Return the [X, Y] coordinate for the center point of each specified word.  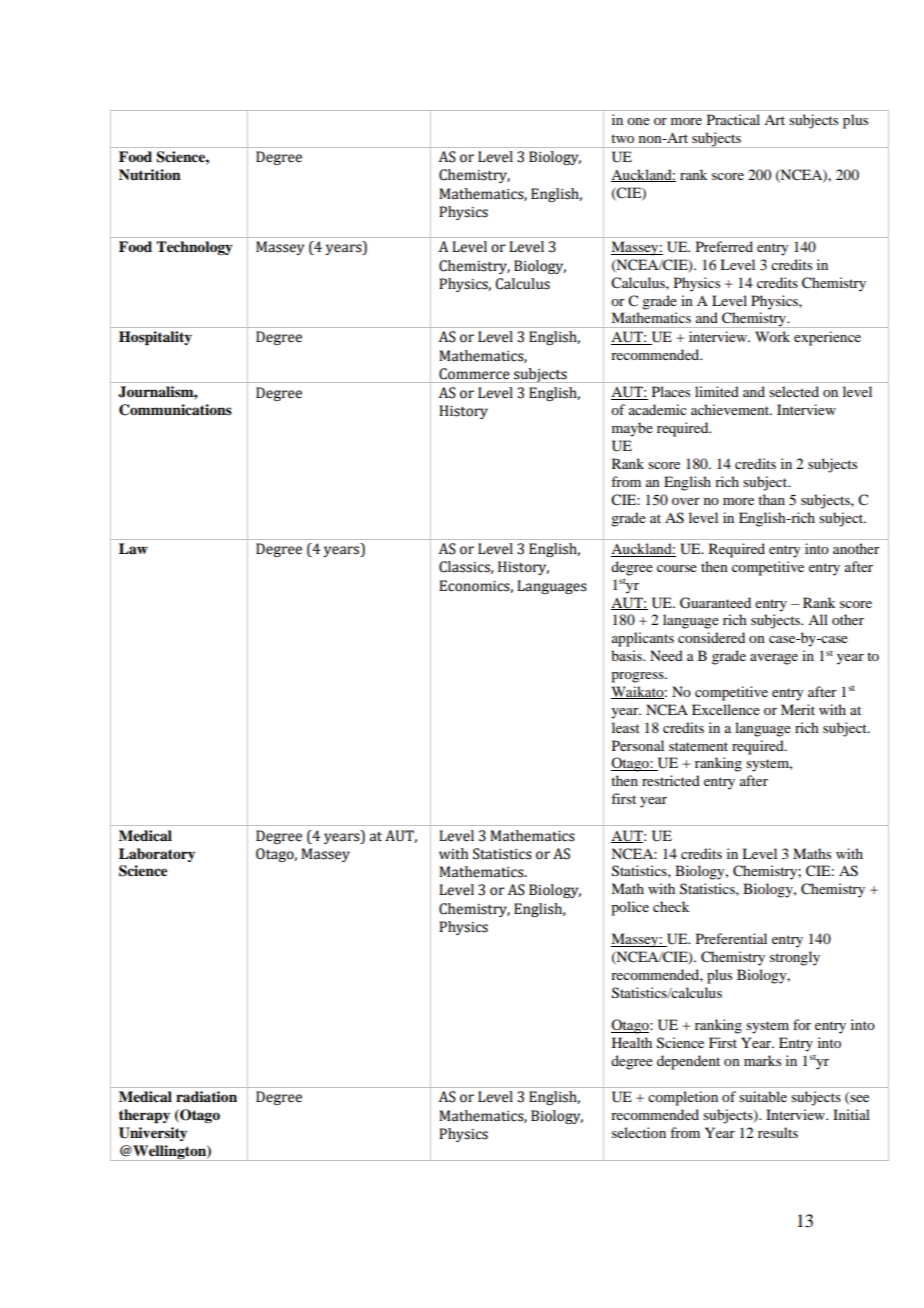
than [771, 499]
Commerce [474, 374]
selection [639, 1132]
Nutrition [150, 174]
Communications [175, 410]
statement [698, 746]
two [622, 138]
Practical [733, 119]
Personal [638, 745]
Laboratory [157, 855]
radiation [206, 1096]
